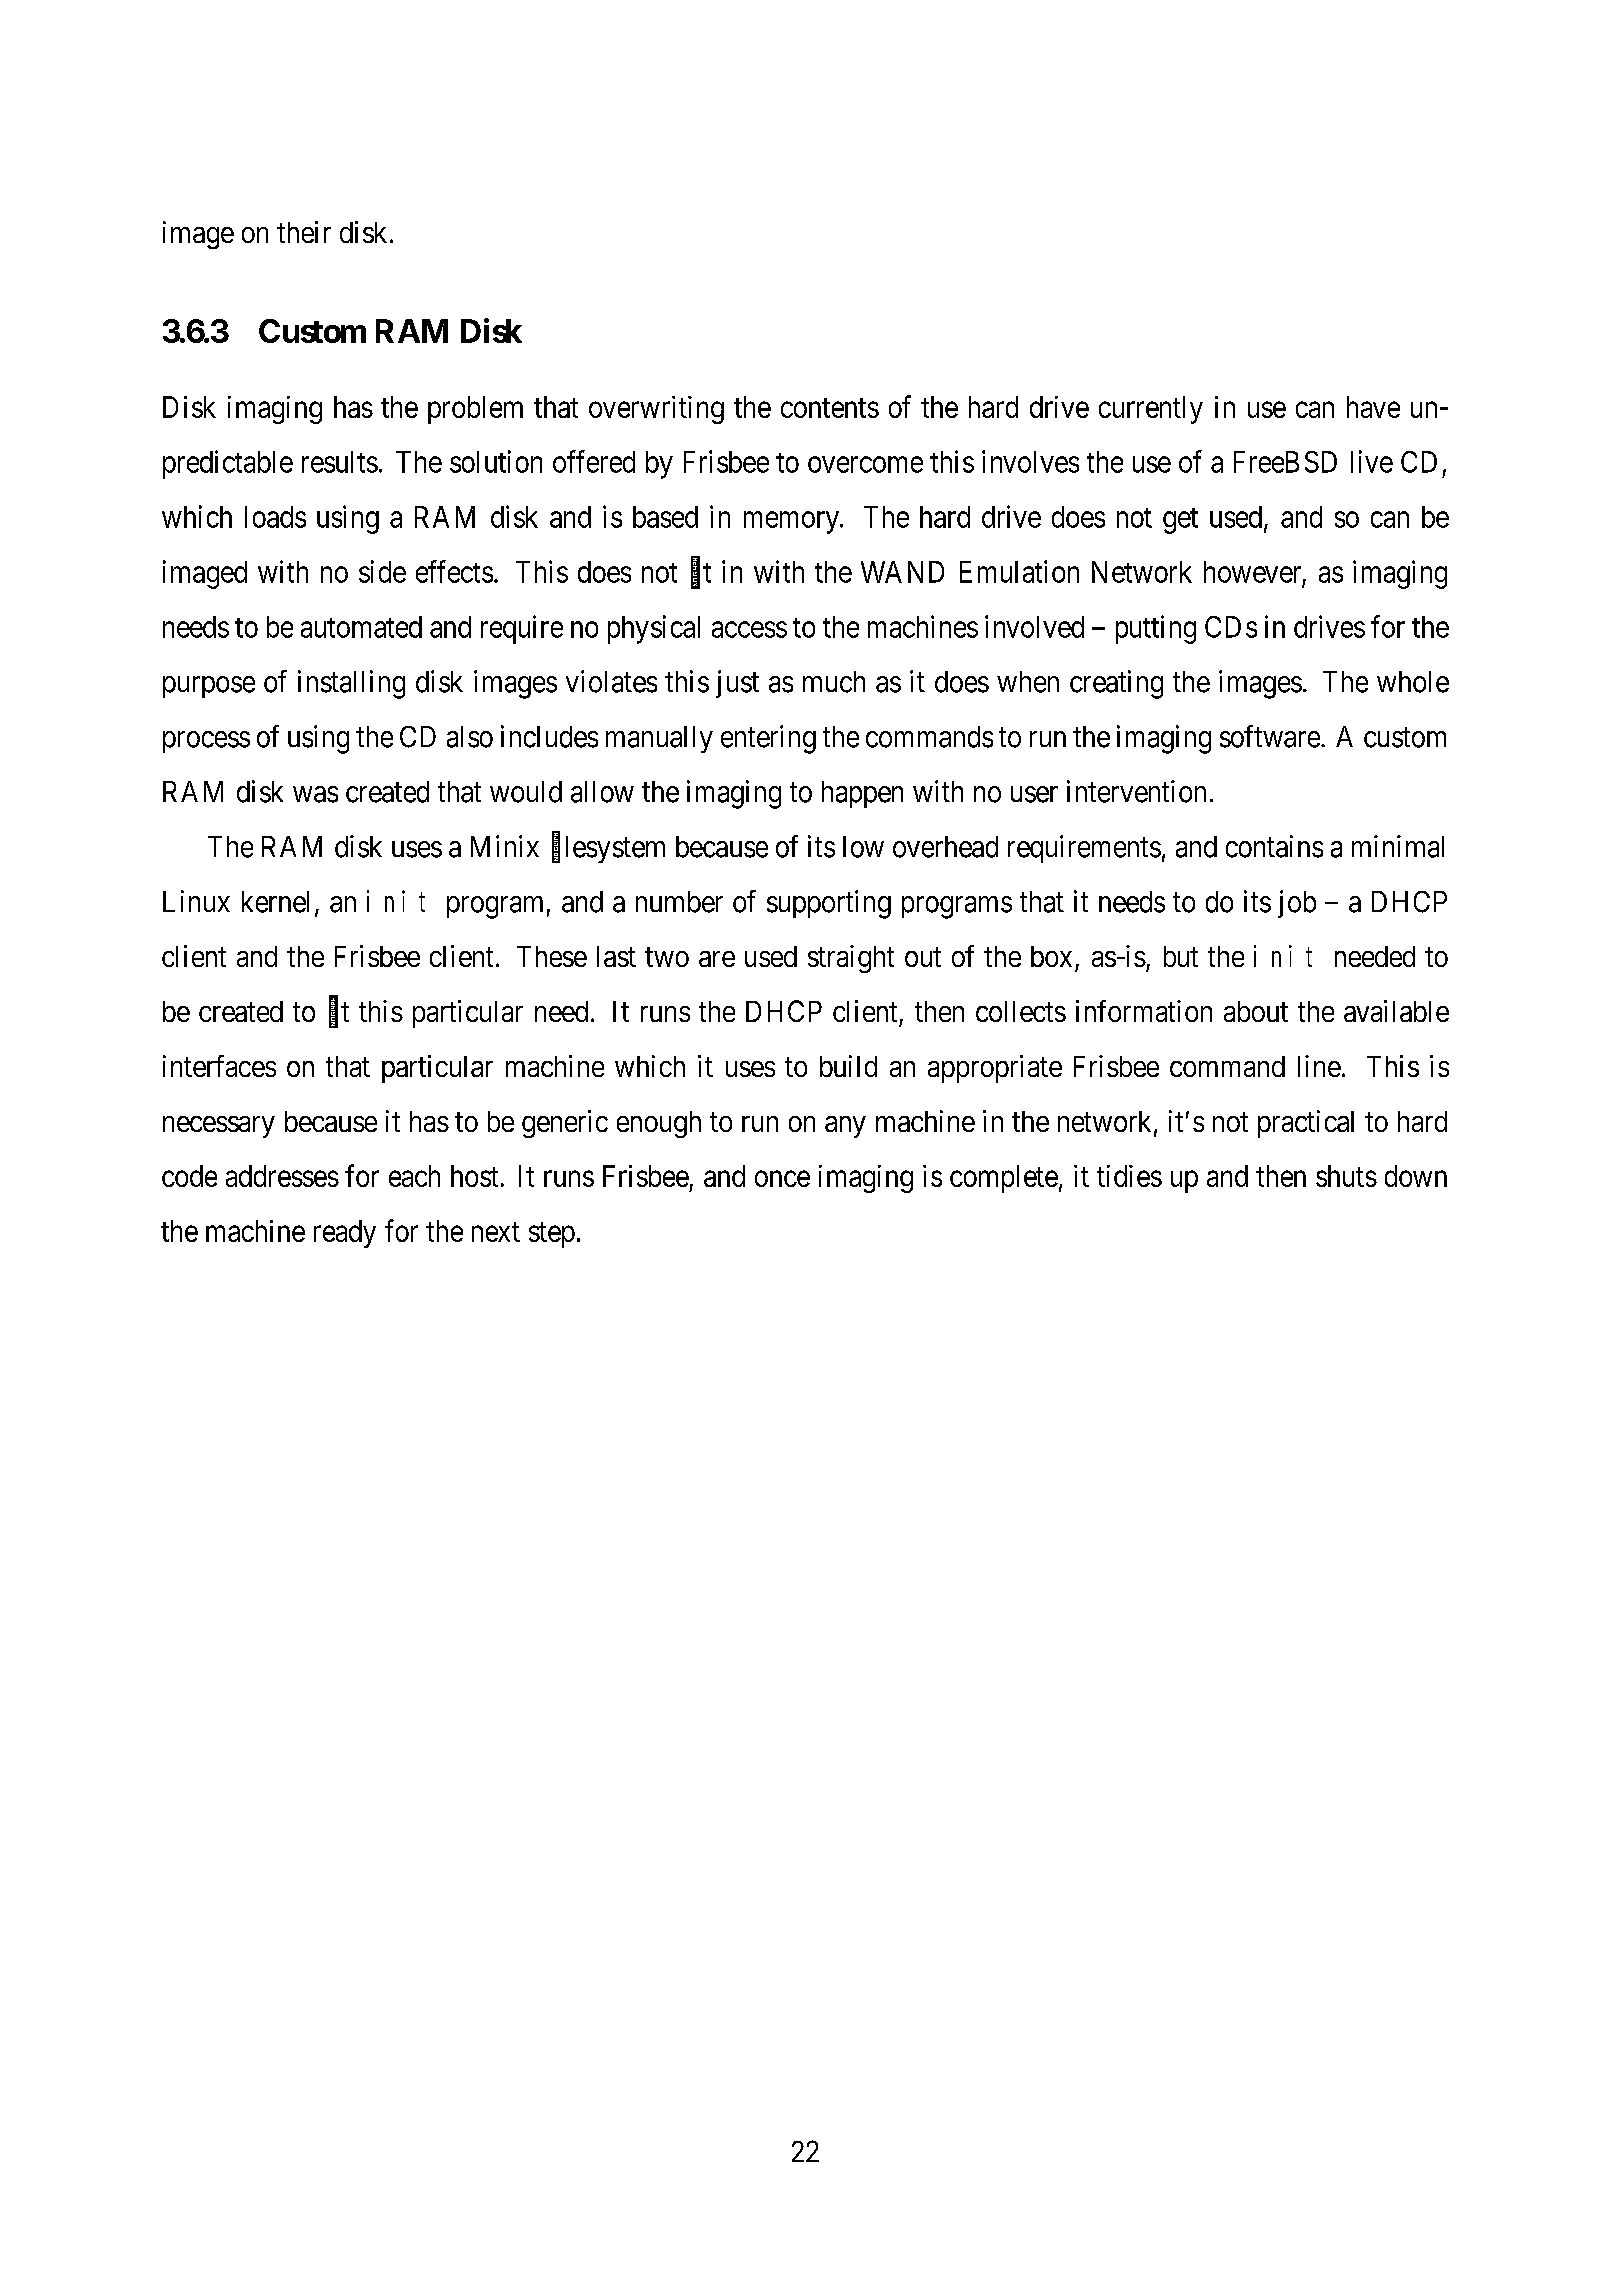  Describe the element at coordinates (345, 1234) in the screenshot. I see `ready` at that location.
